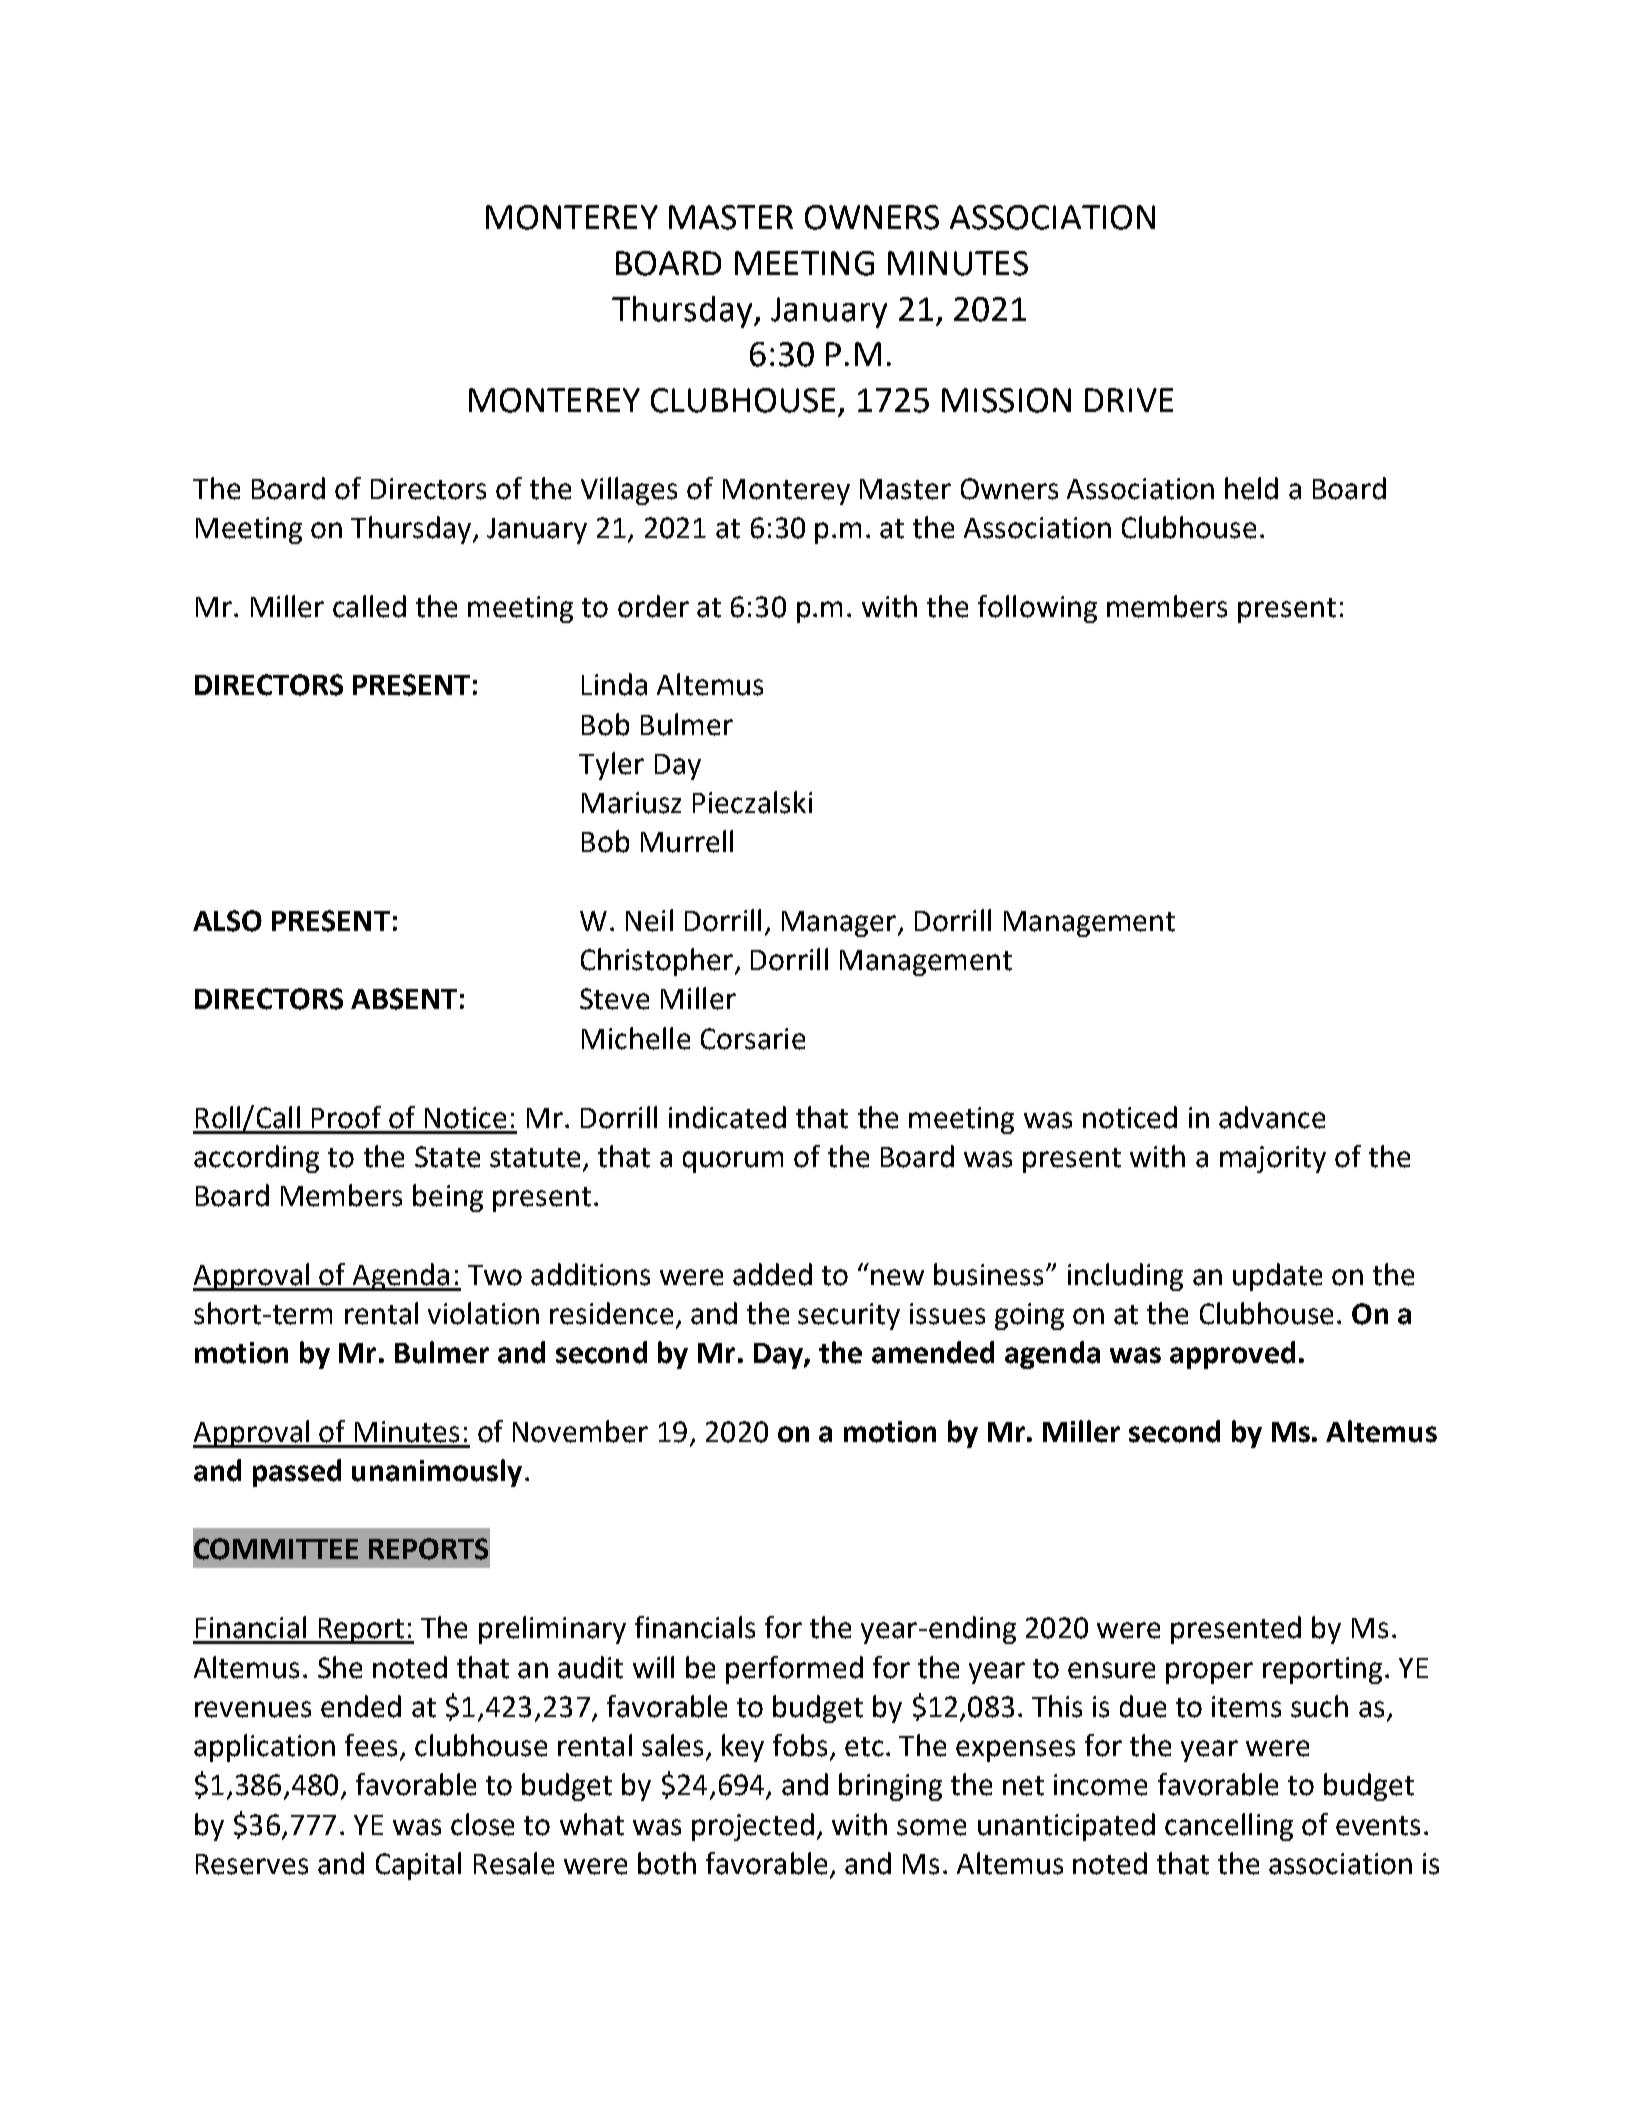 The image size is (1641, 2124). Describe the element at coordinates (1037, 609) in the screenshot. I see `following` at that location.
